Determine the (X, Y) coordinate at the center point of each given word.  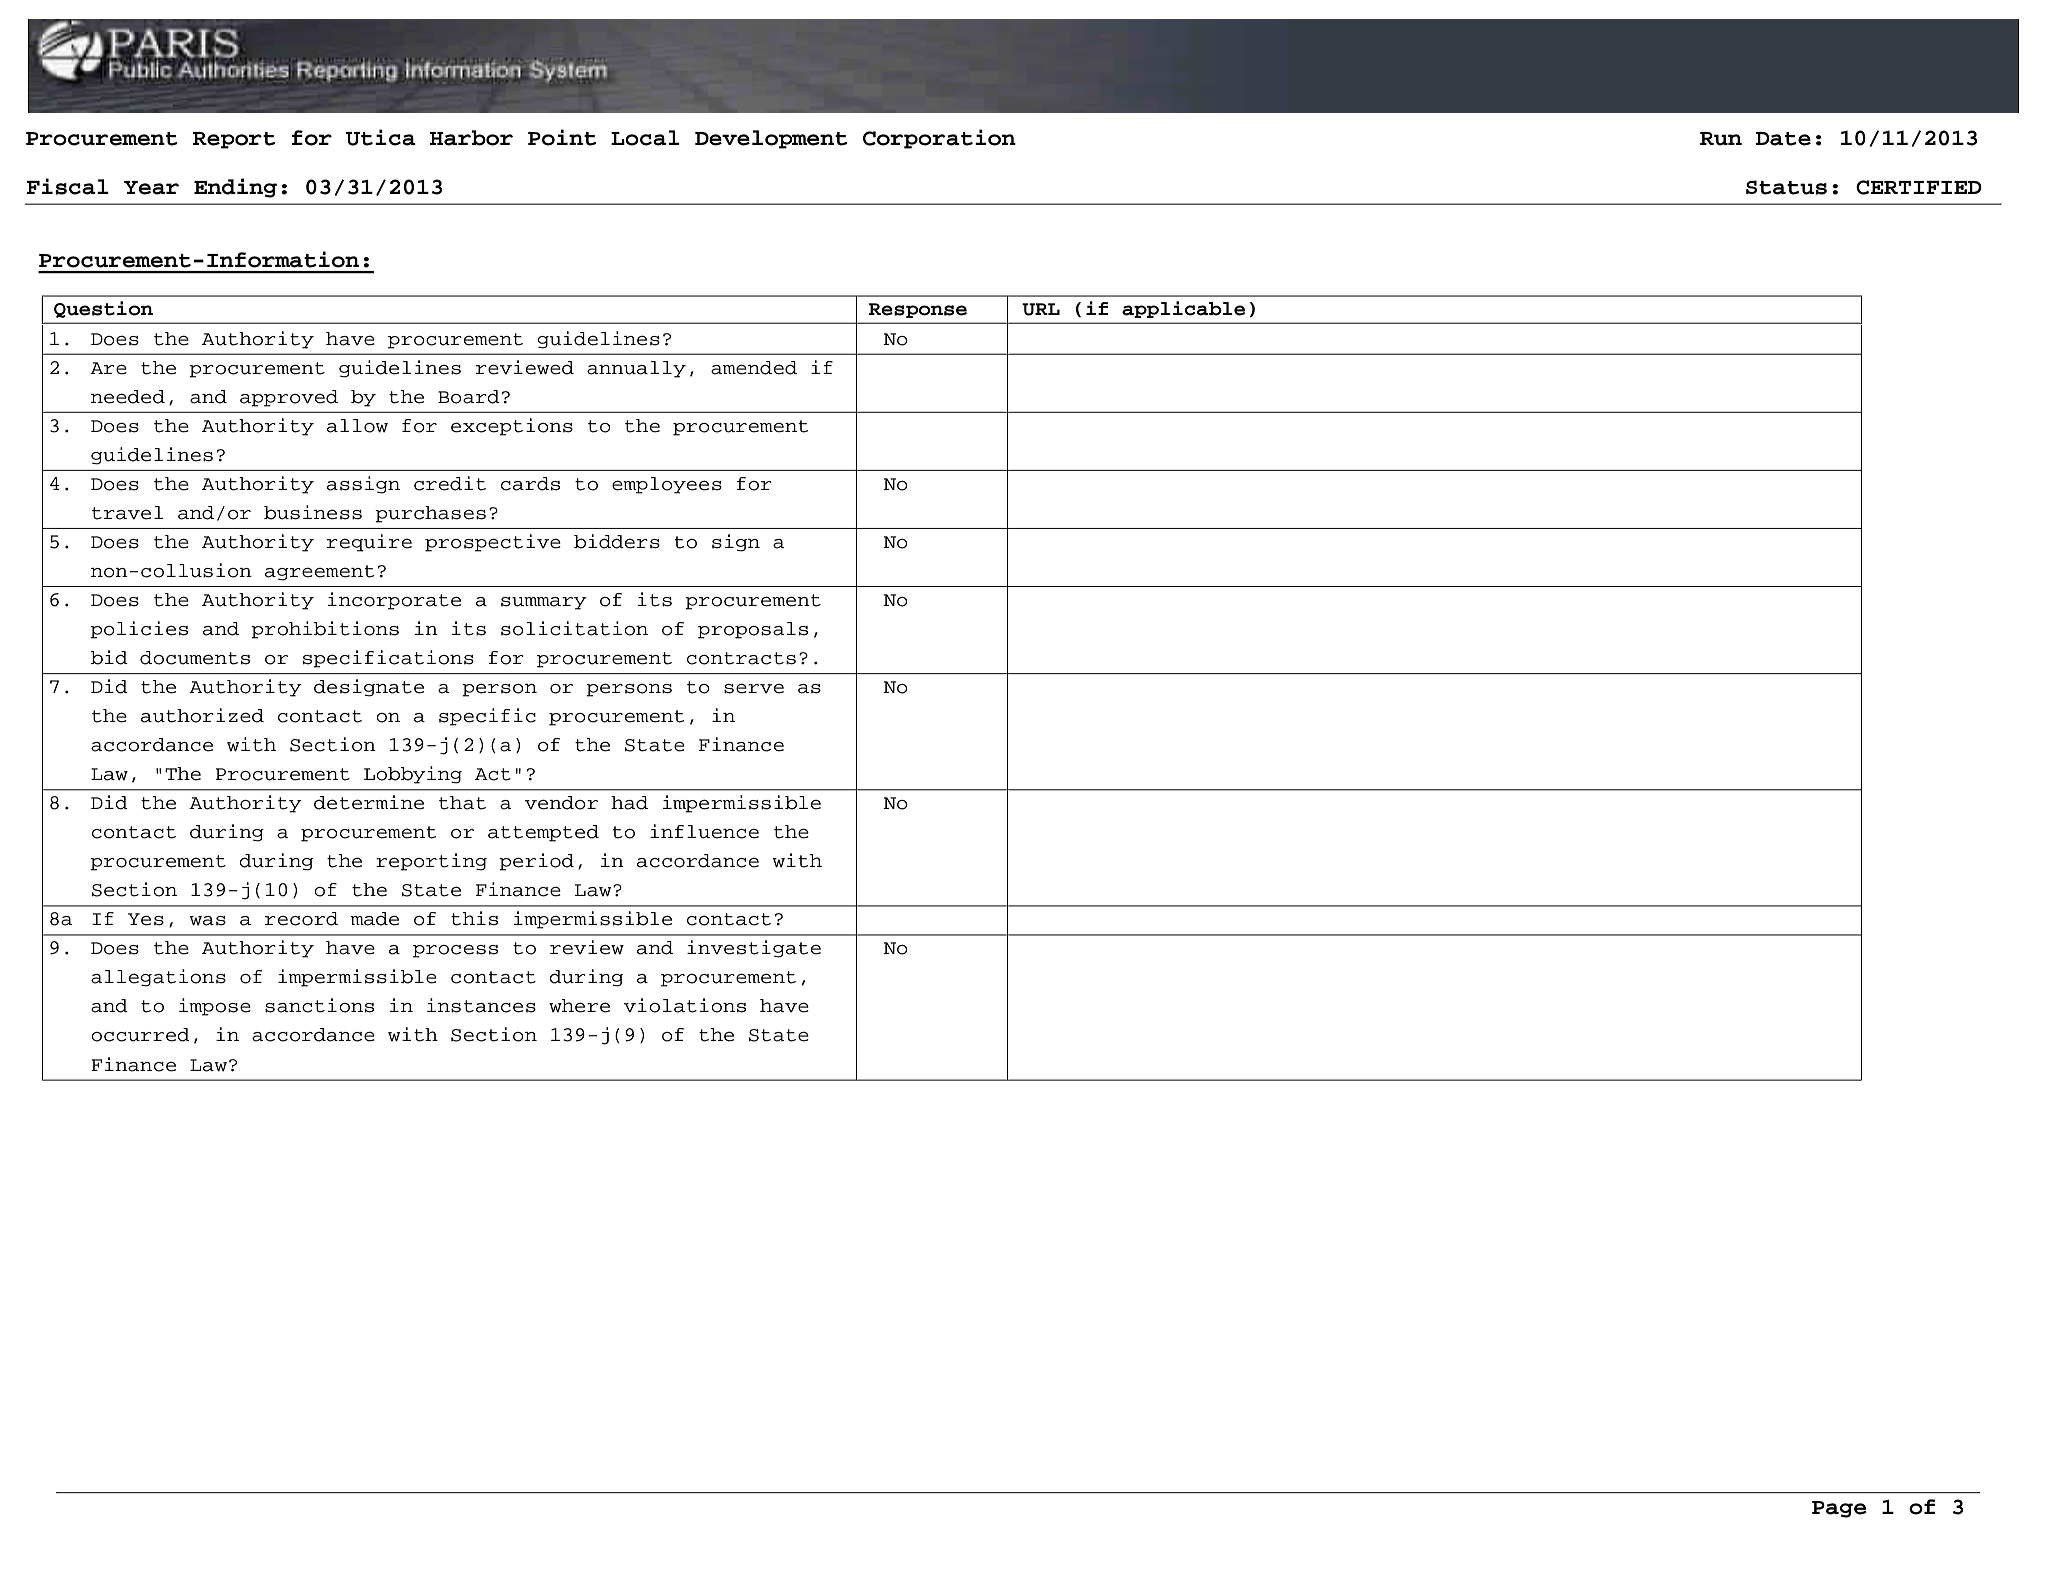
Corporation (939, 139)
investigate (754, 949)
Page (1839, 1509)
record (301, 919)
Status (1786, 187)
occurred (140, 1035)
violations (685, 1005)
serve (754, 688)
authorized (202, 715)
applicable (1183, 309)
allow (357, 426)
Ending (235, 188)
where (579, 1006)
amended (754, 368)
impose (215, 1007)
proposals (753, 630)
